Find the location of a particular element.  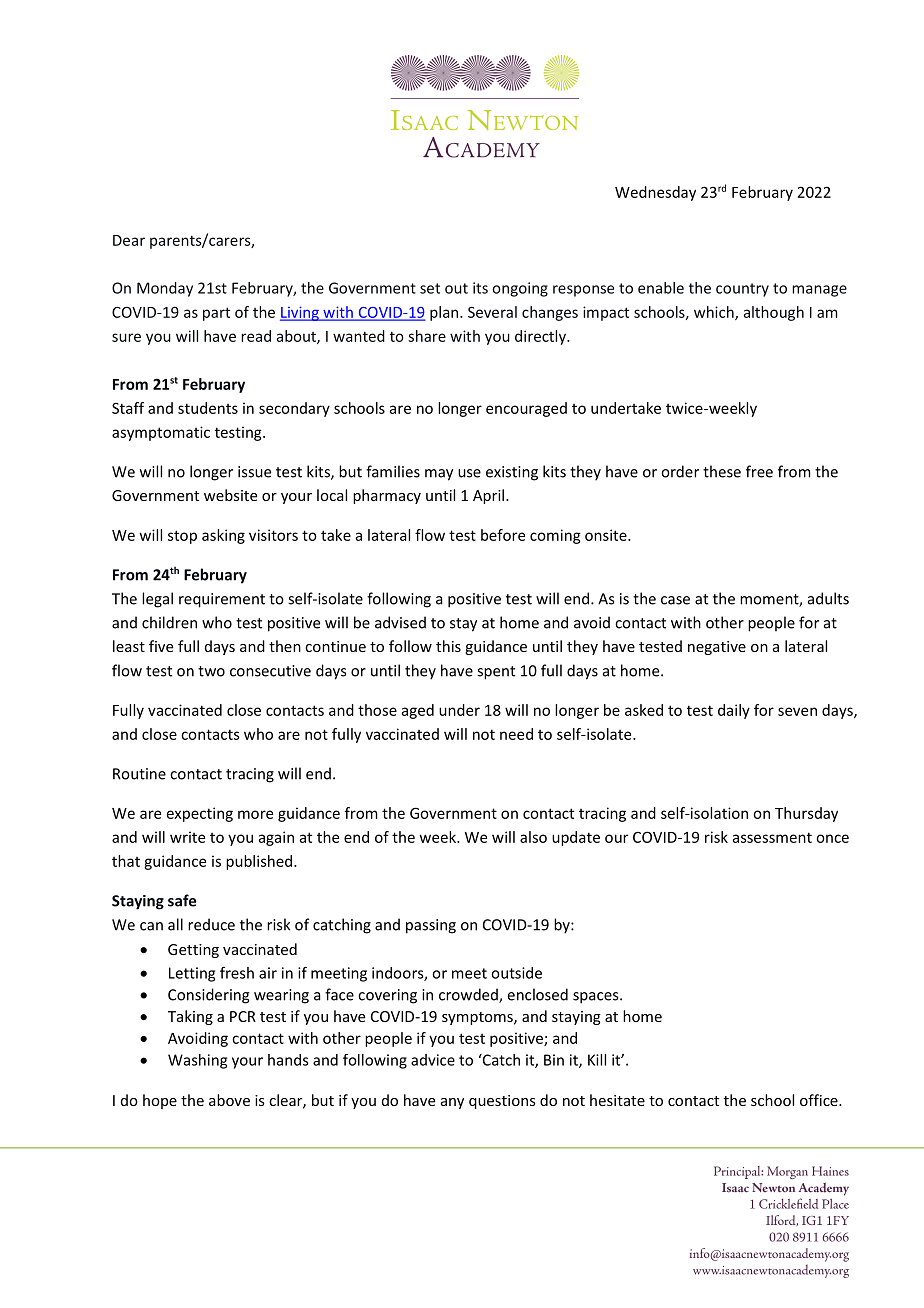

negative is located at coordinates (717, 648).
